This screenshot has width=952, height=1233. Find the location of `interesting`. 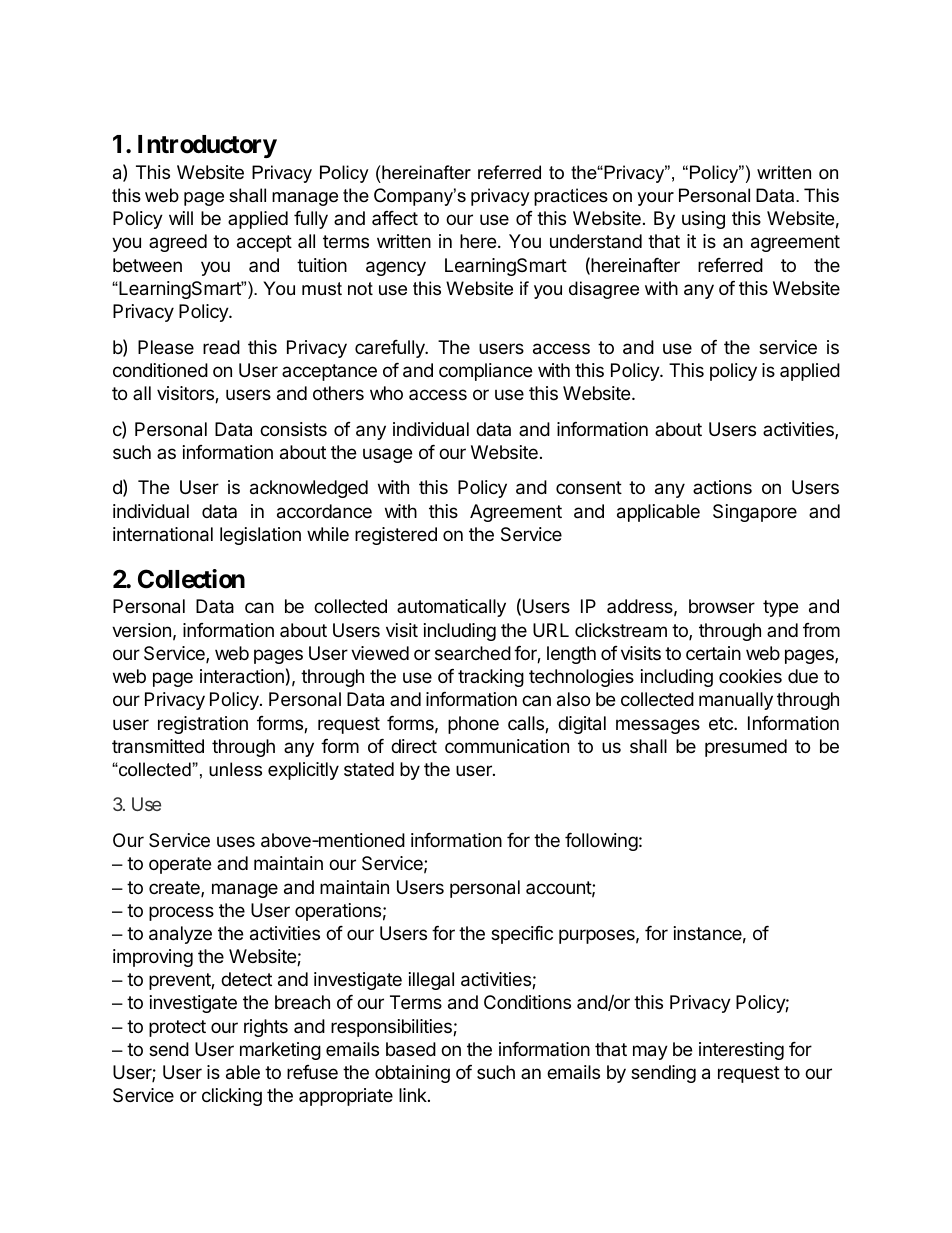

interesting is located at coordinates (741, 1051).
